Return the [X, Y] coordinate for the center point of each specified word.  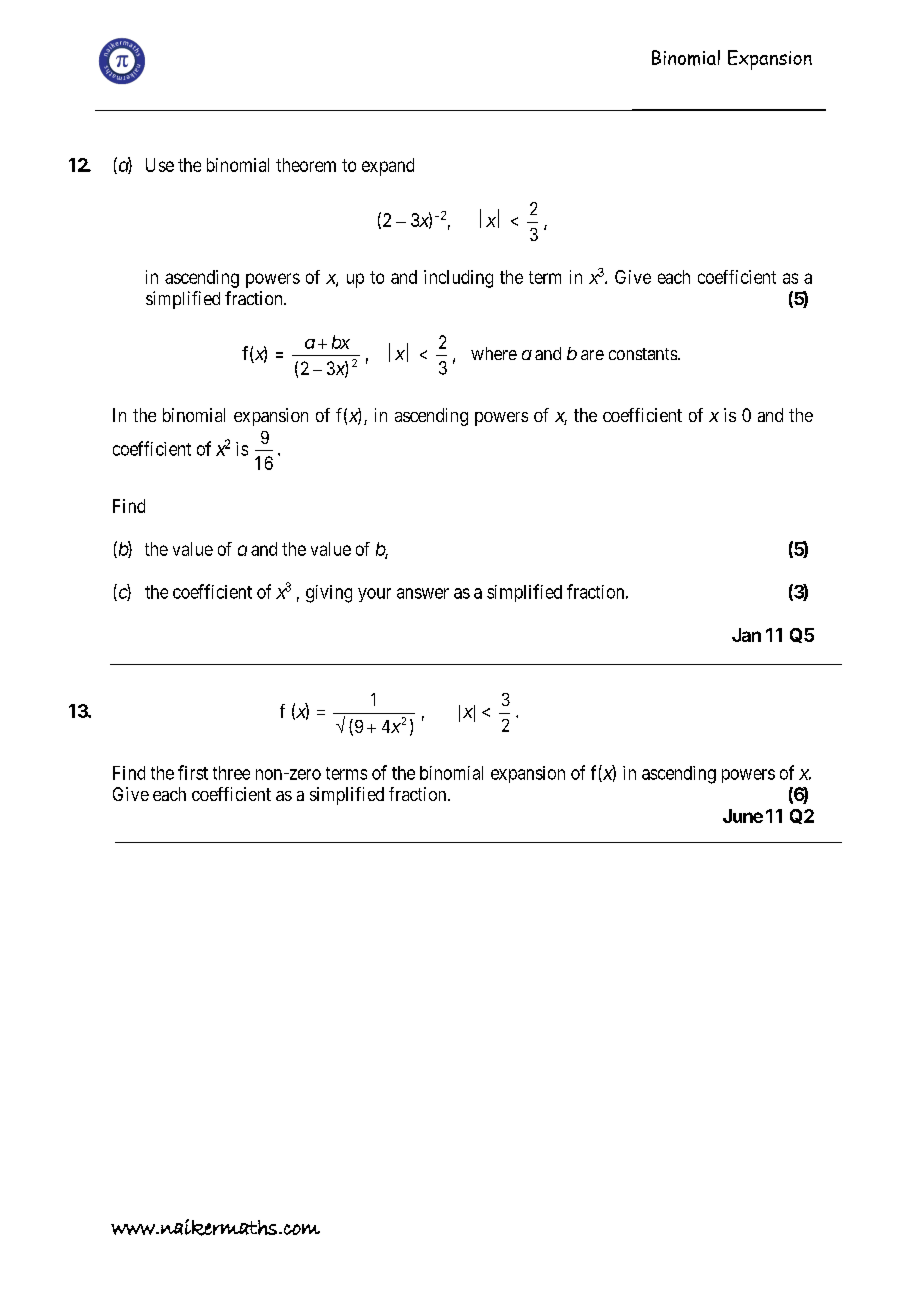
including [458, 279]
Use [160, 165]
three [231, 773]
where [494, 353]
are [592, 355]
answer [423, 593]
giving [329, 594]
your [374, 595]
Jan [746, 635]
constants [644, 354]
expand [388, 167]
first [193, 772]
